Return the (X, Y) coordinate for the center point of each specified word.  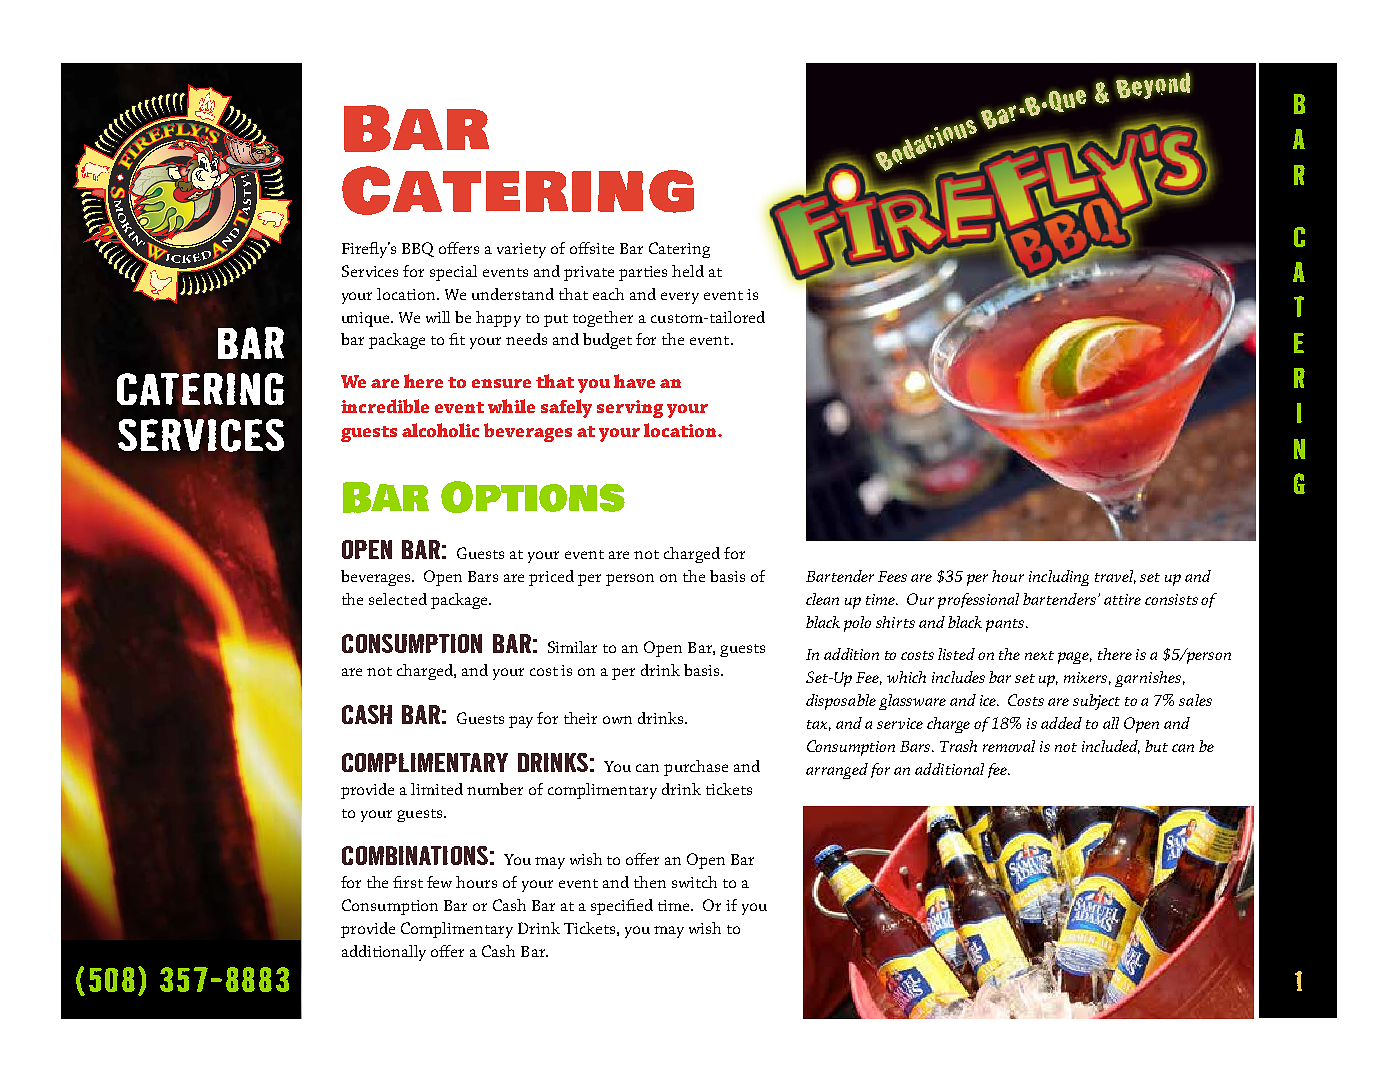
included (1111, 747)
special (453, 273)
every (680, 298)
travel (1115, 577)
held (688, 271)
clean (822, 599)
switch (694, 882)
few (439, 882)
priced (551, 578)
